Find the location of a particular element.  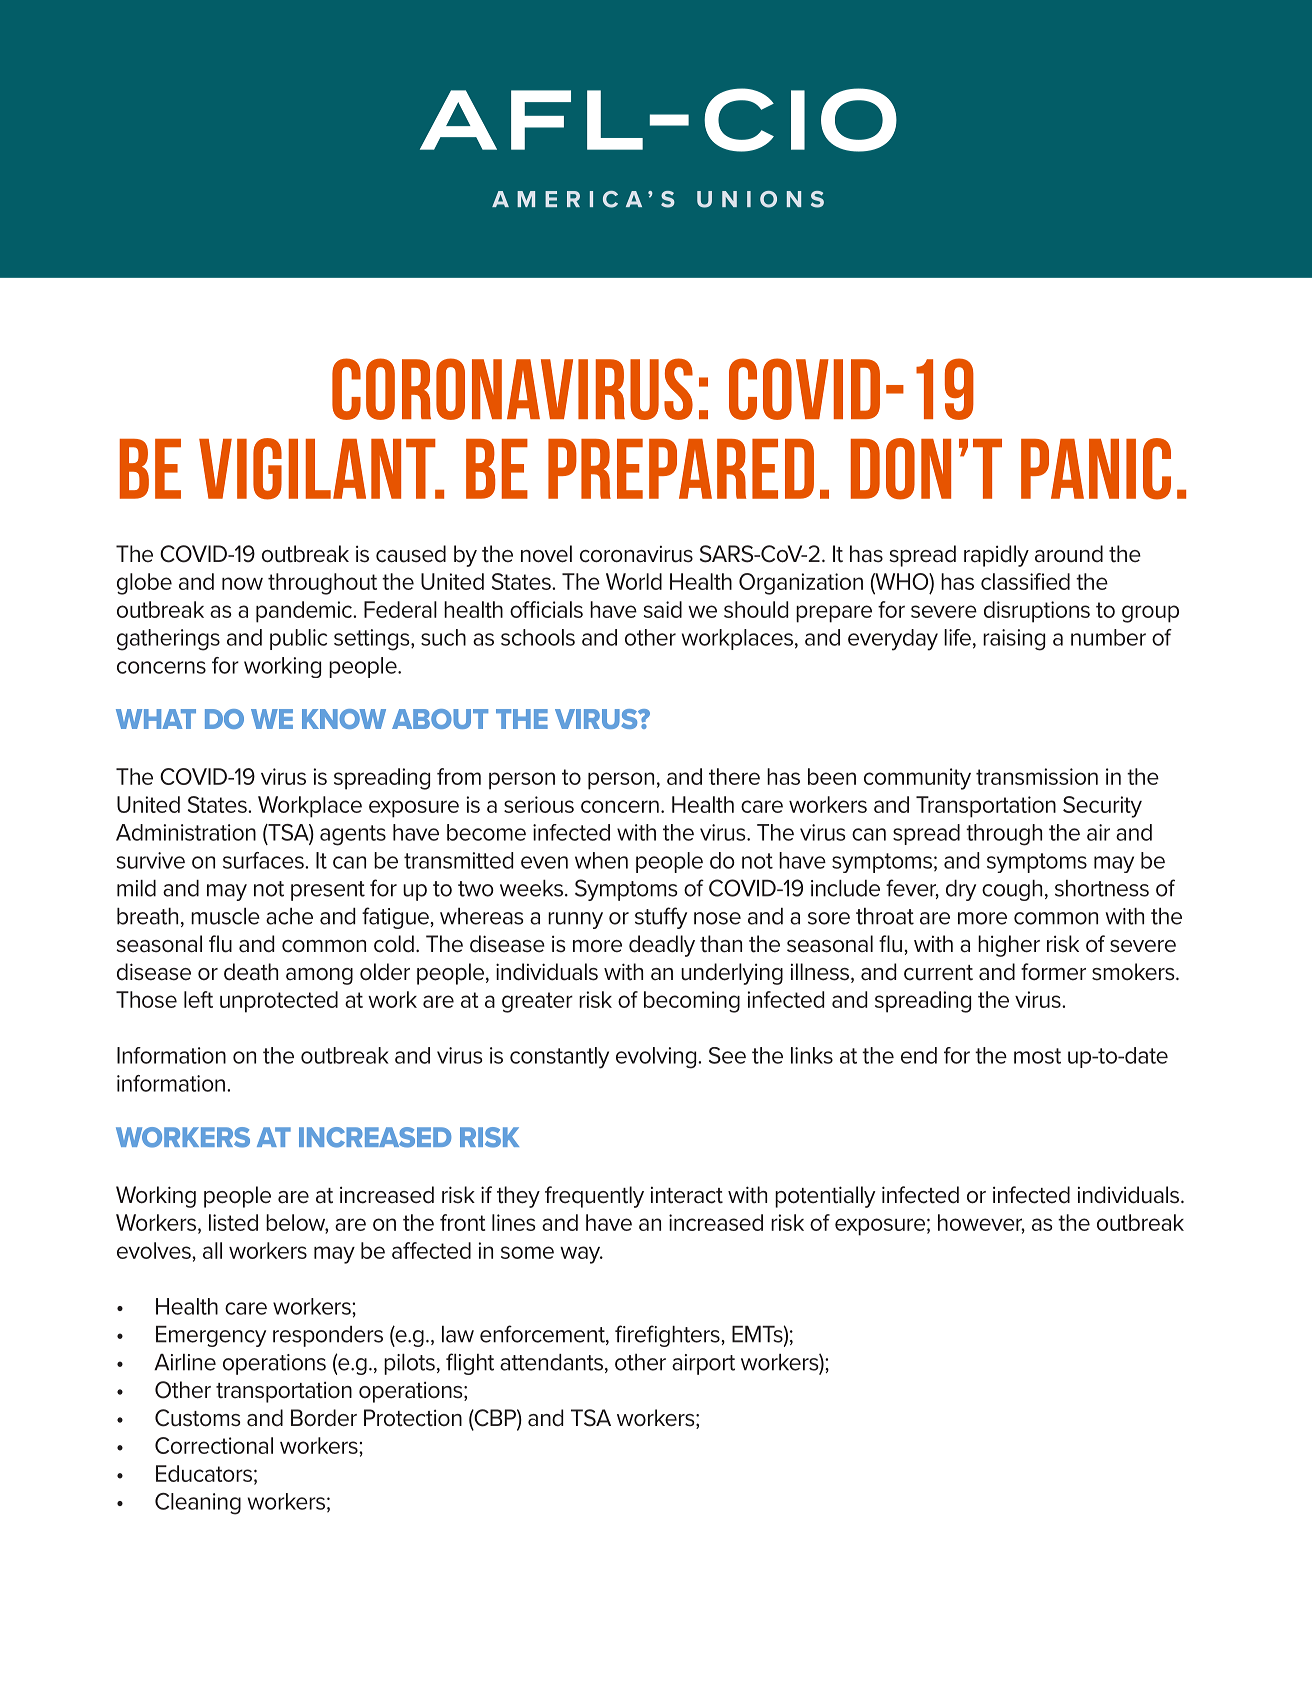

Panic is located at coordinates (1096, 469).
